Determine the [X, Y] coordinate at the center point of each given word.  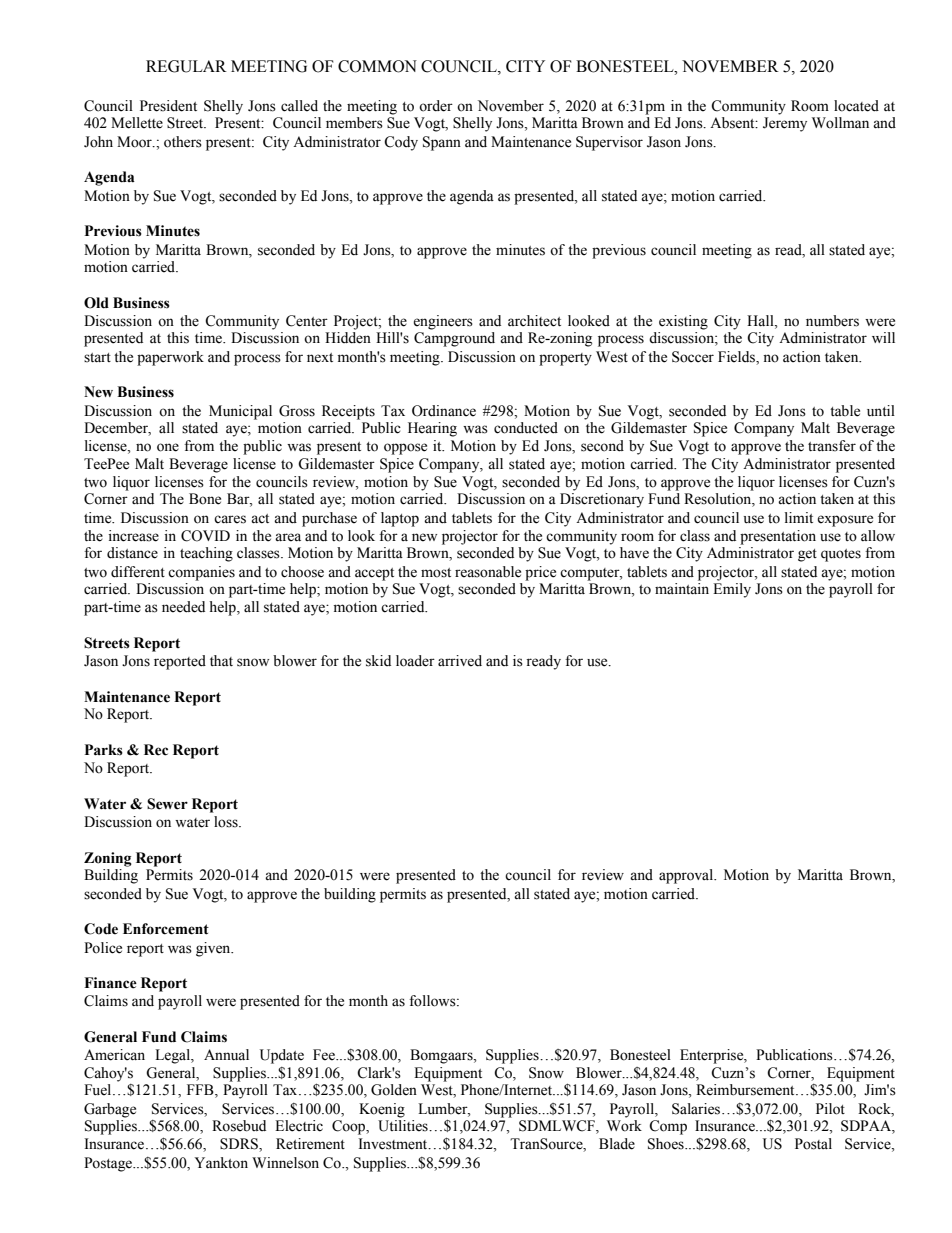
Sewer [167, 804]
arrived [460, 661]
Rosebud [239, 1126]
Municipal [240, 412]
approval [687, 876]
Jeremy [785, 124]
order [436, 106]
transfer [832, 446]
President [168, 106]
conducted [526, 428]
